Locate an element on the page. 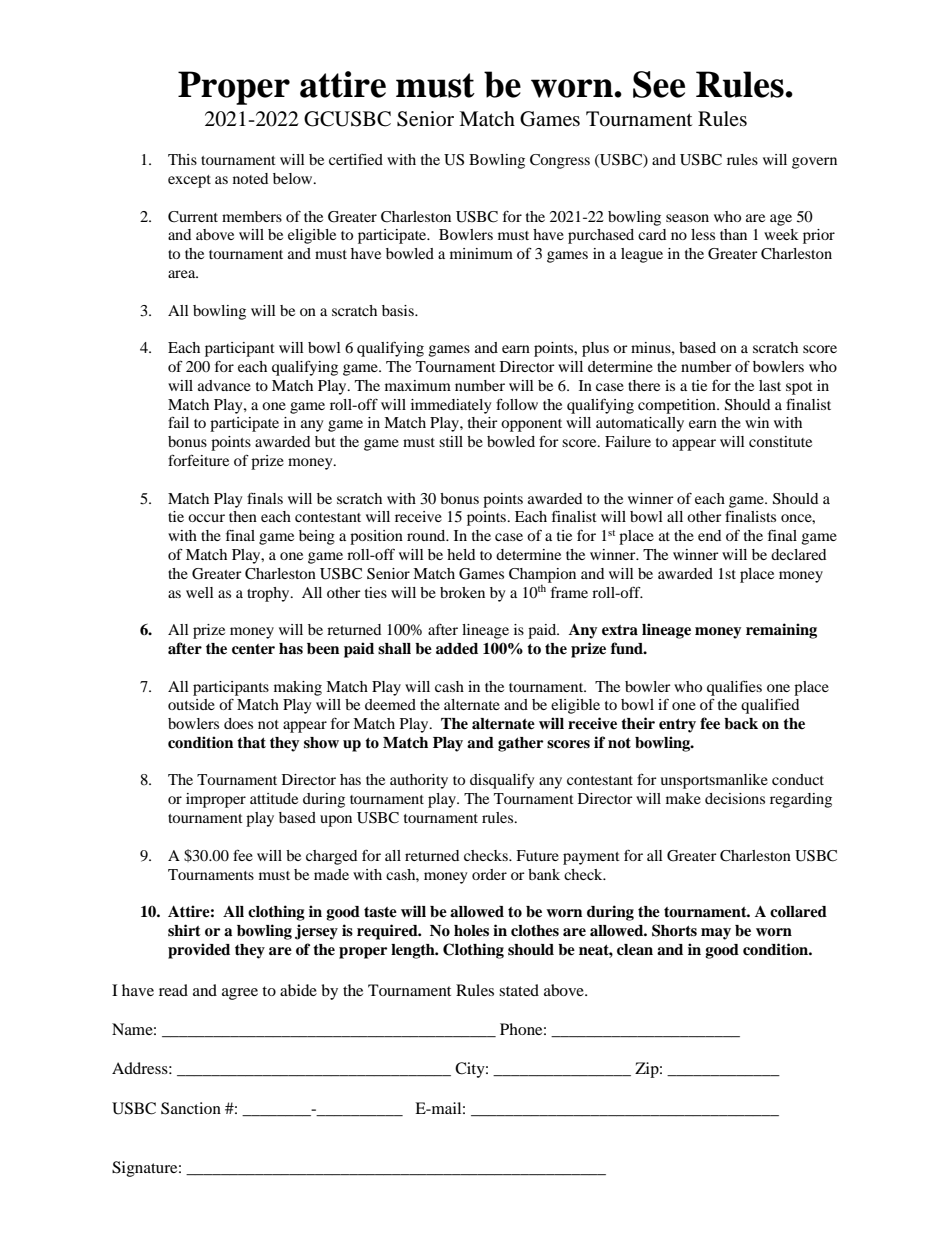  Sanction is located at coordinates (191, 1108).
